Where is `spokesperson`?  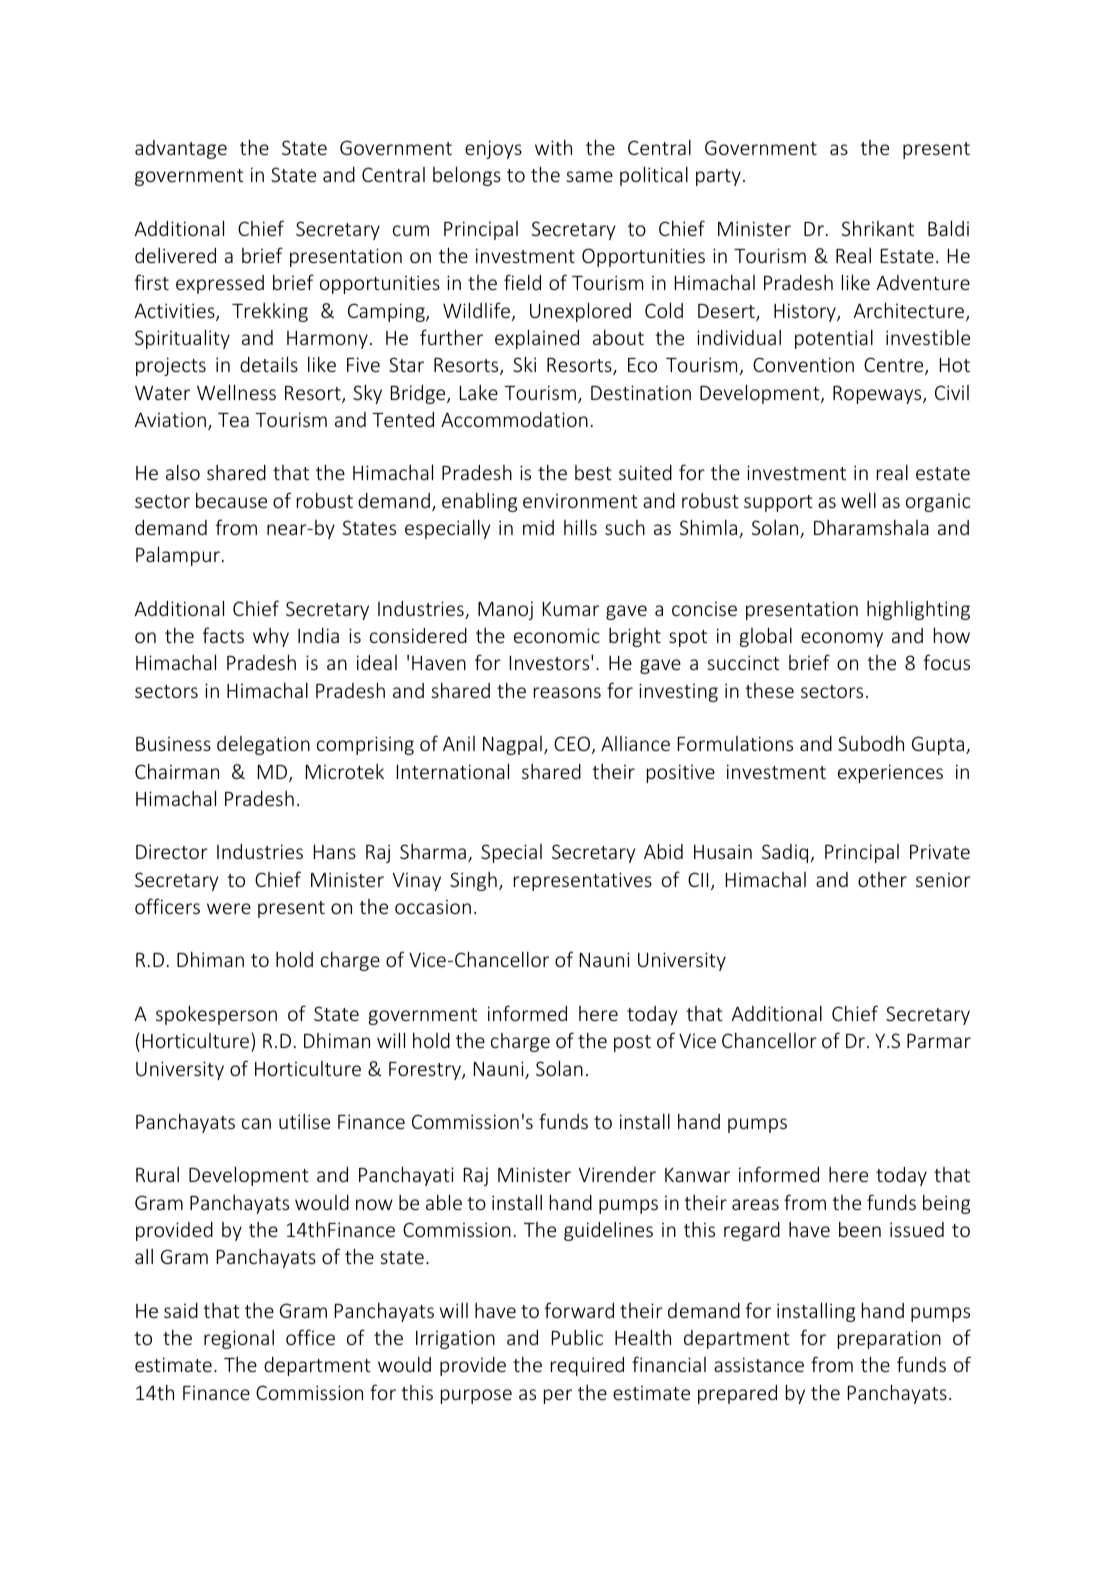
spokesperson is located at coordinates (216, 1015).
